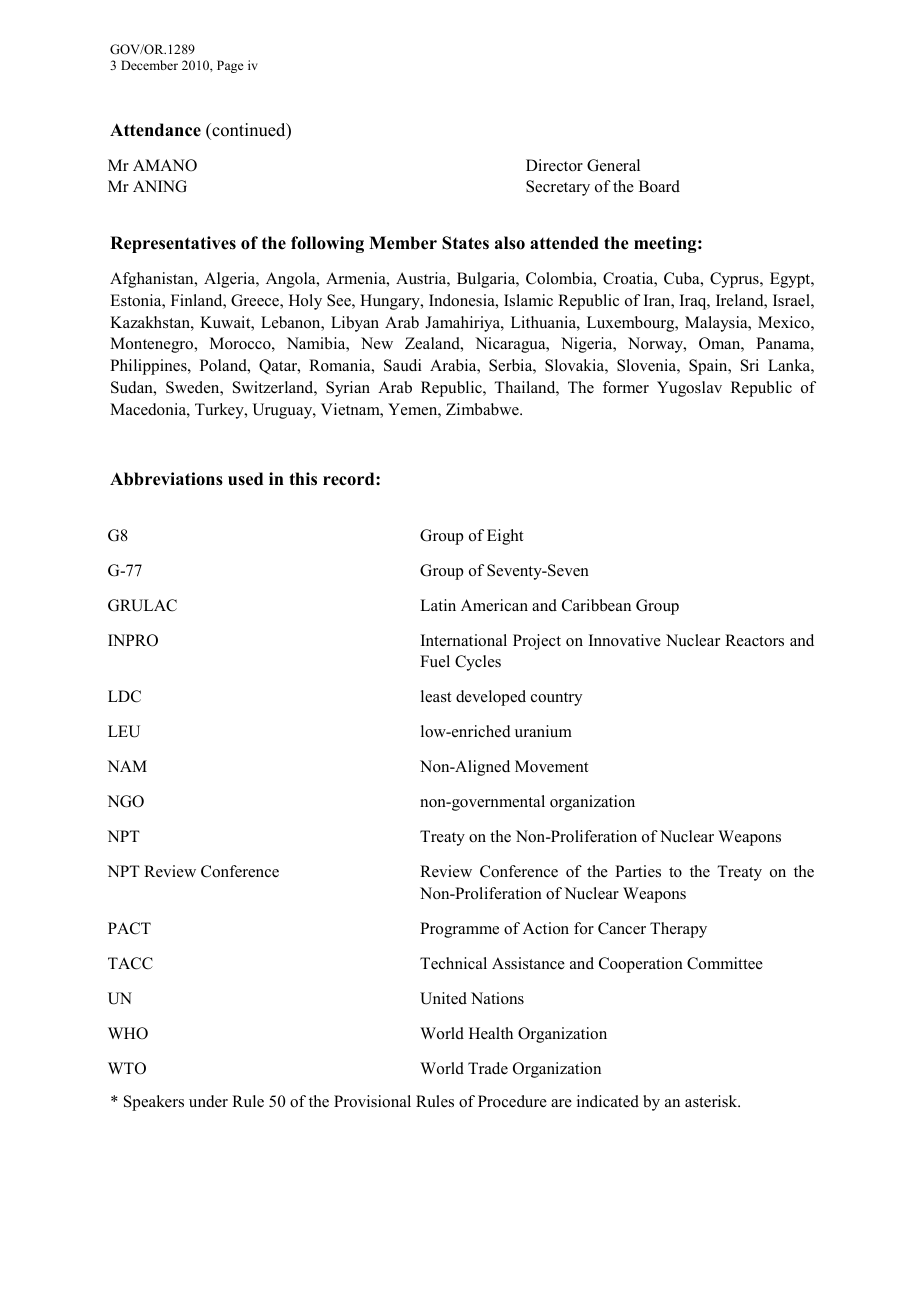 Image resolution: width=924 pixels, height=1308 pixels. What do you see at coordinates (554, 165) in the screenshot?
I see `Director` at bounding box center [554, 165].
